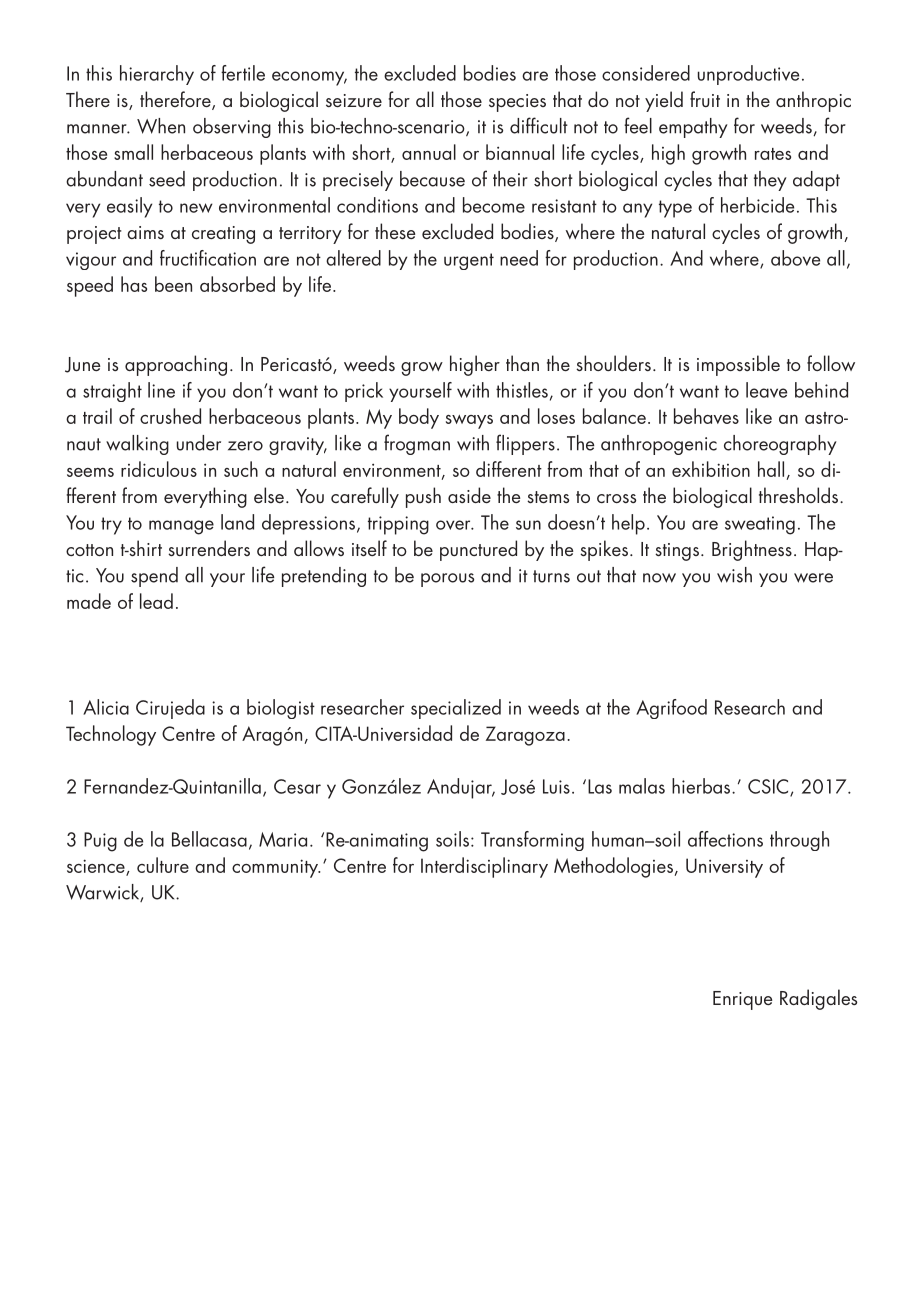 This document has width=924, height=1308. I want to click on manage, so click(181, 527).
